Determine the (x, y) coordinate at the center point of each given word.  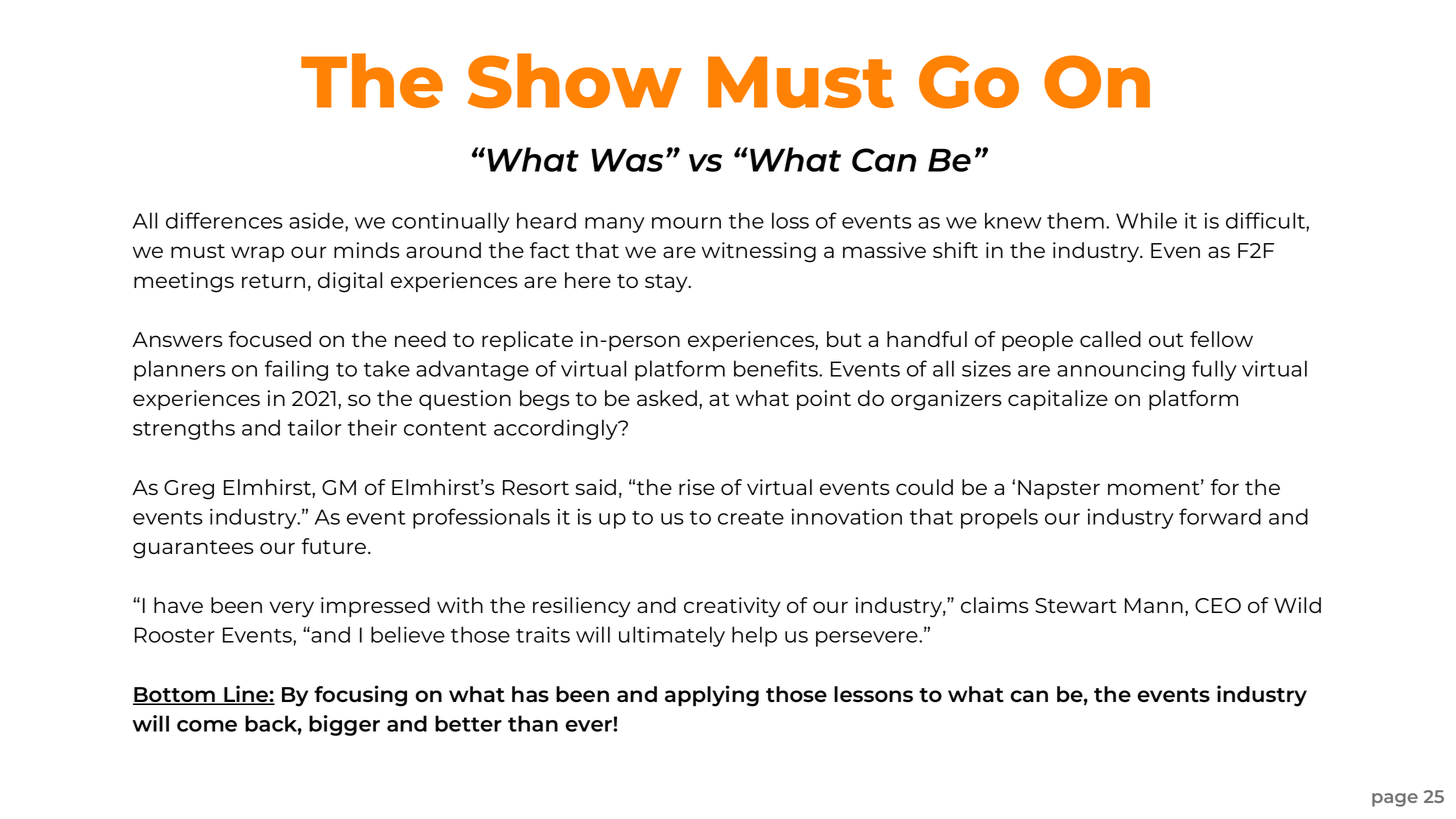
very (291, 609)
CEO (1218, 605)
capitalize (1058, 400)
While (1146, 220)
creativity (732, 607)
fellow (1221, 339)
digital (350, 282)
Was (627, 160)
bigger (344, 725)
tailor (315, 427)
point (824, 400)
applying (712, 696)
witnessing (759, 252)
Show (575, 81)
